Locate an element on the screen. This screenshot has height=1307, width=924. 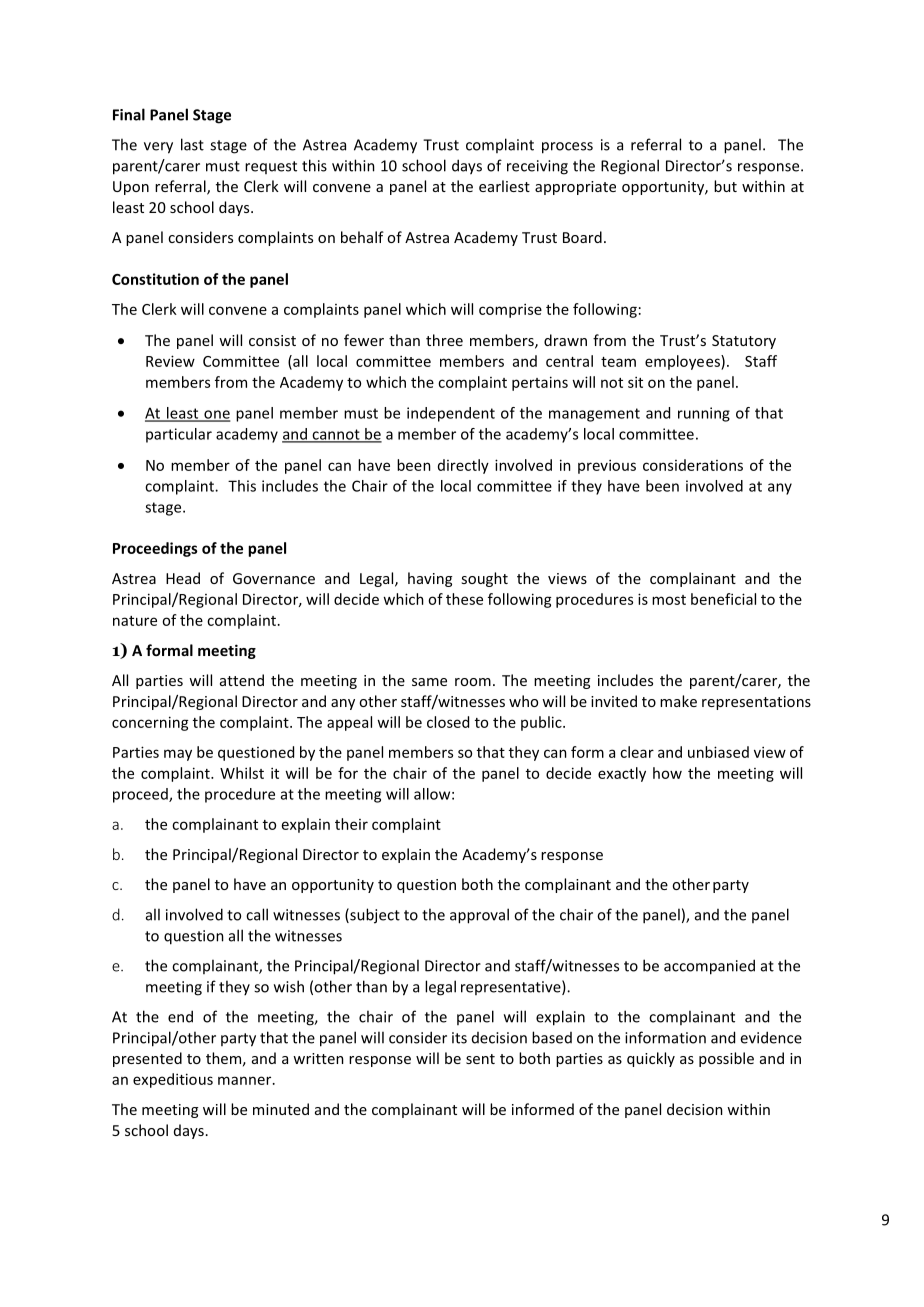
possible is located at coordinates (726, 1059).
